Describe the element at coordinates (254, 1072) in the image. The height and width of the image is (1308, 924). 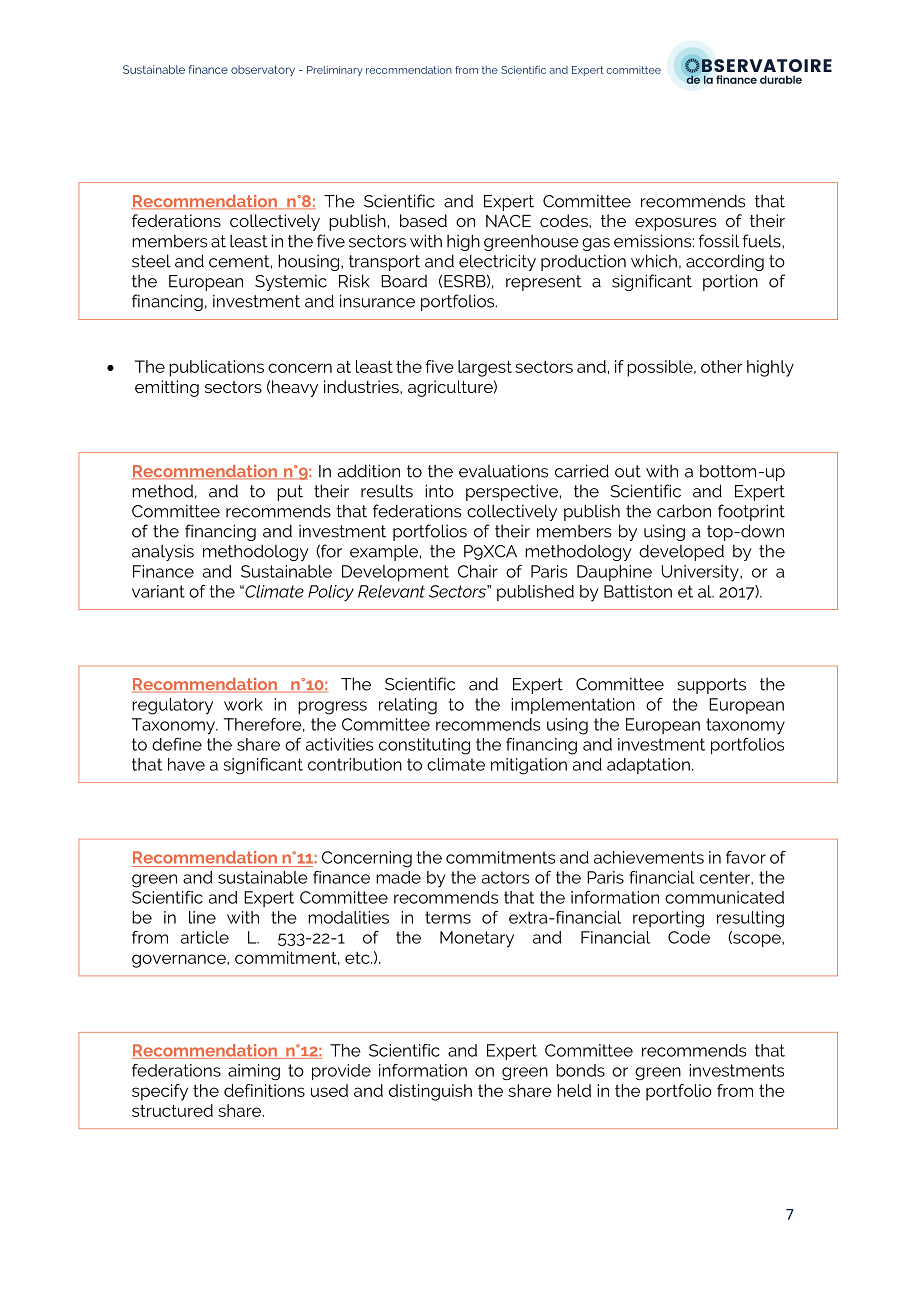
I see `aiming` at that location.
